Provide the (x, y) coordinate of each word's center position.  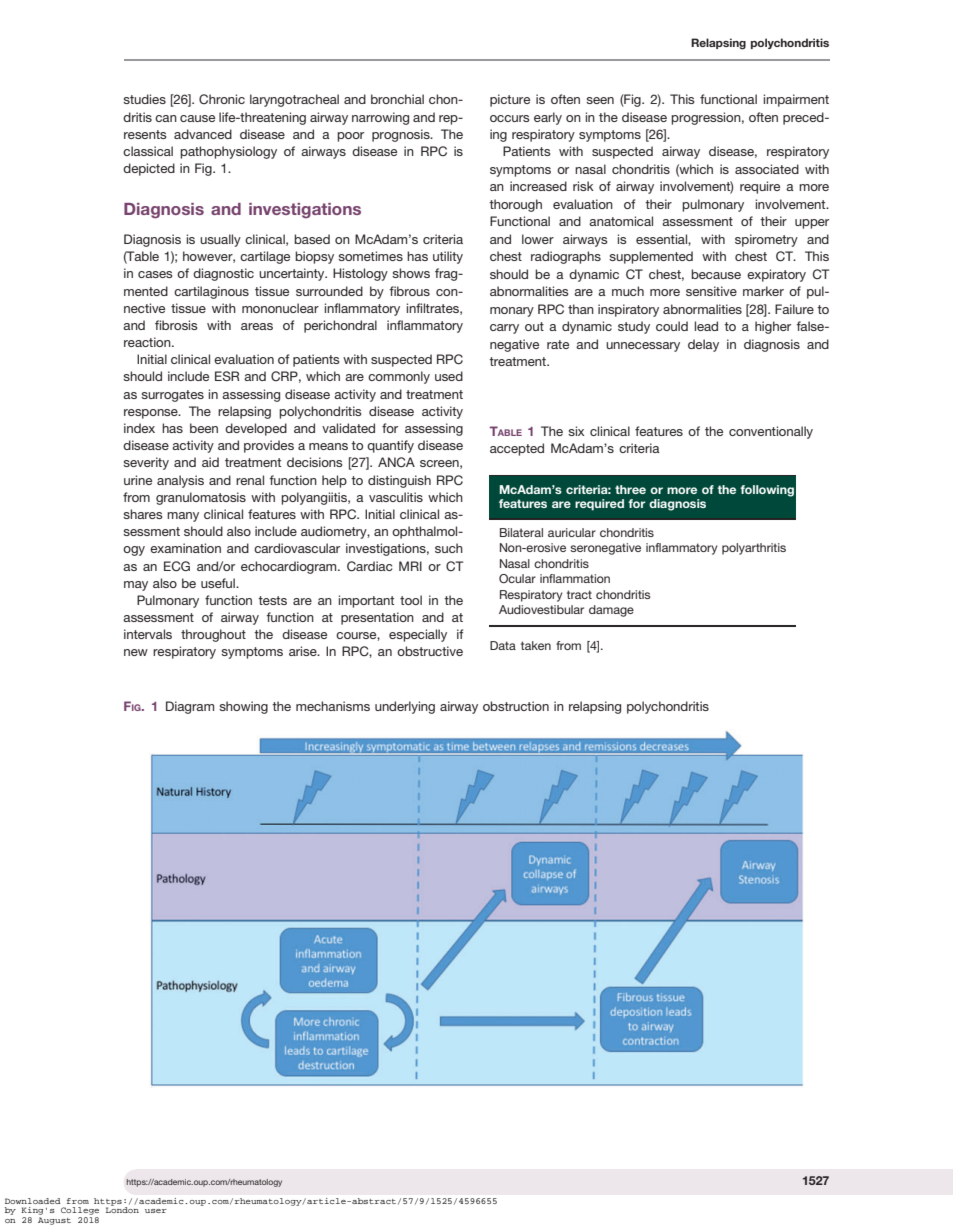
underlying (405, 707)
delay (703, 345)
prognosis (402, 135)
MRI (410, 566)
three (630, 489)
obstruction (516, 706)
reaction (148, 342)
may (136, 586)
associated (767, 169)
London (122, 1209)
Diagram (190, 707)
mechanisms (333, 706)
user (156, 1211)
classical (148, 151)
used (449, 376)
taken (536, 645)
